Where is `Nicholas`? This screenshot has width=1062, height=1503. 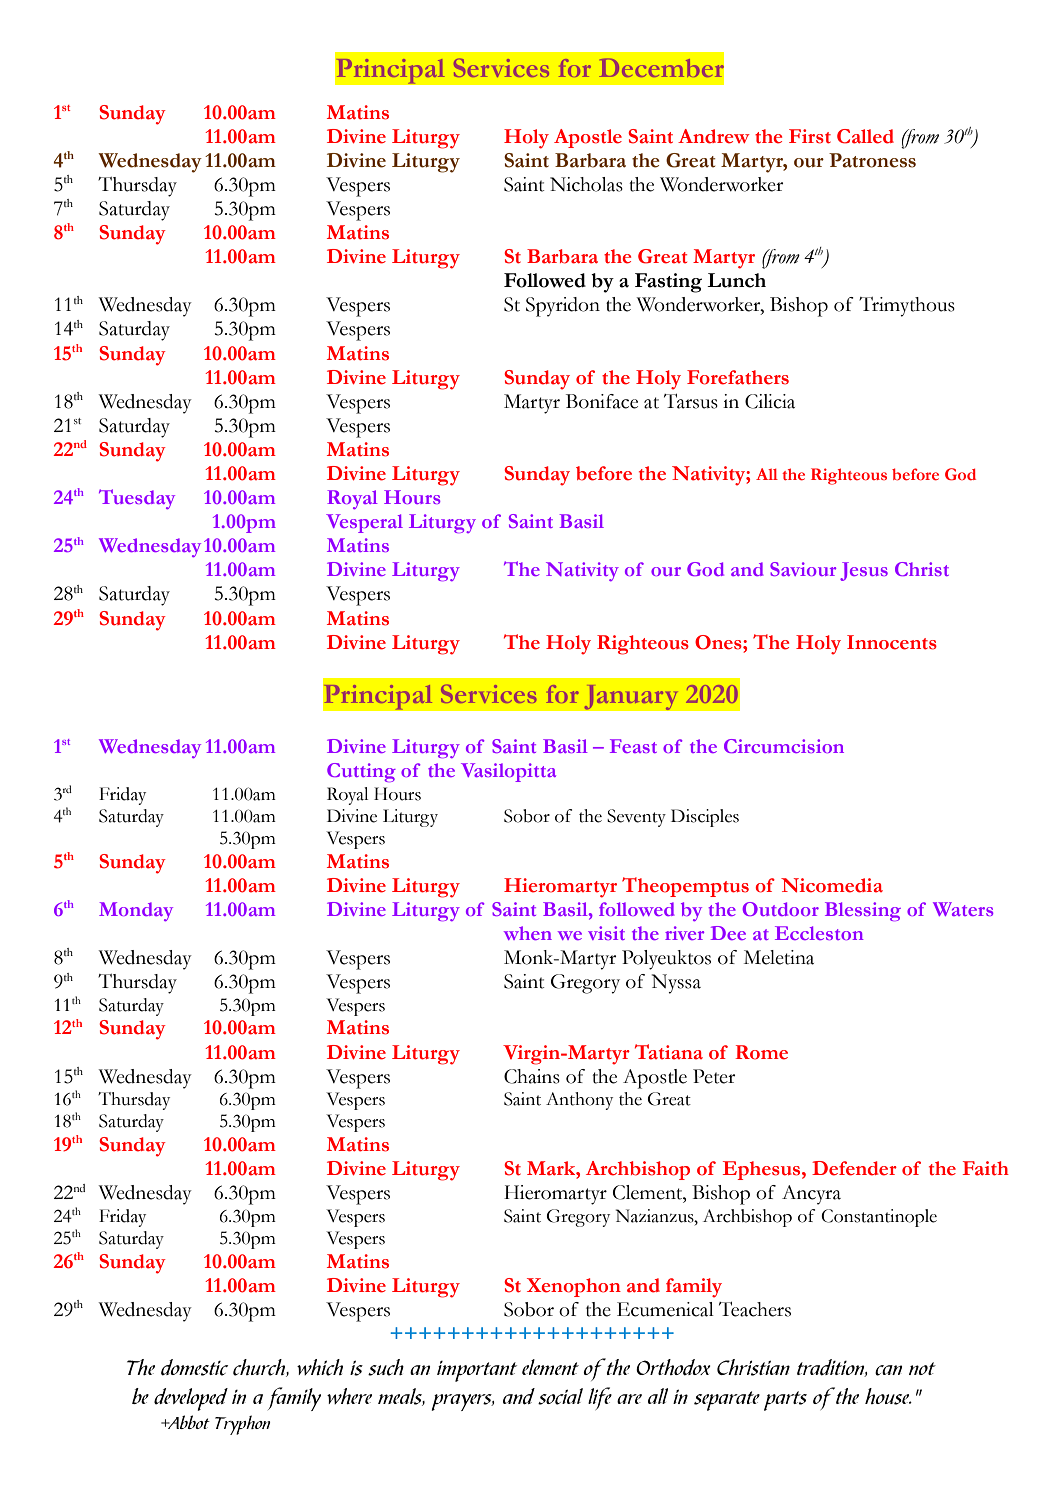 Nicholas is located at coordinates (586, 184).
